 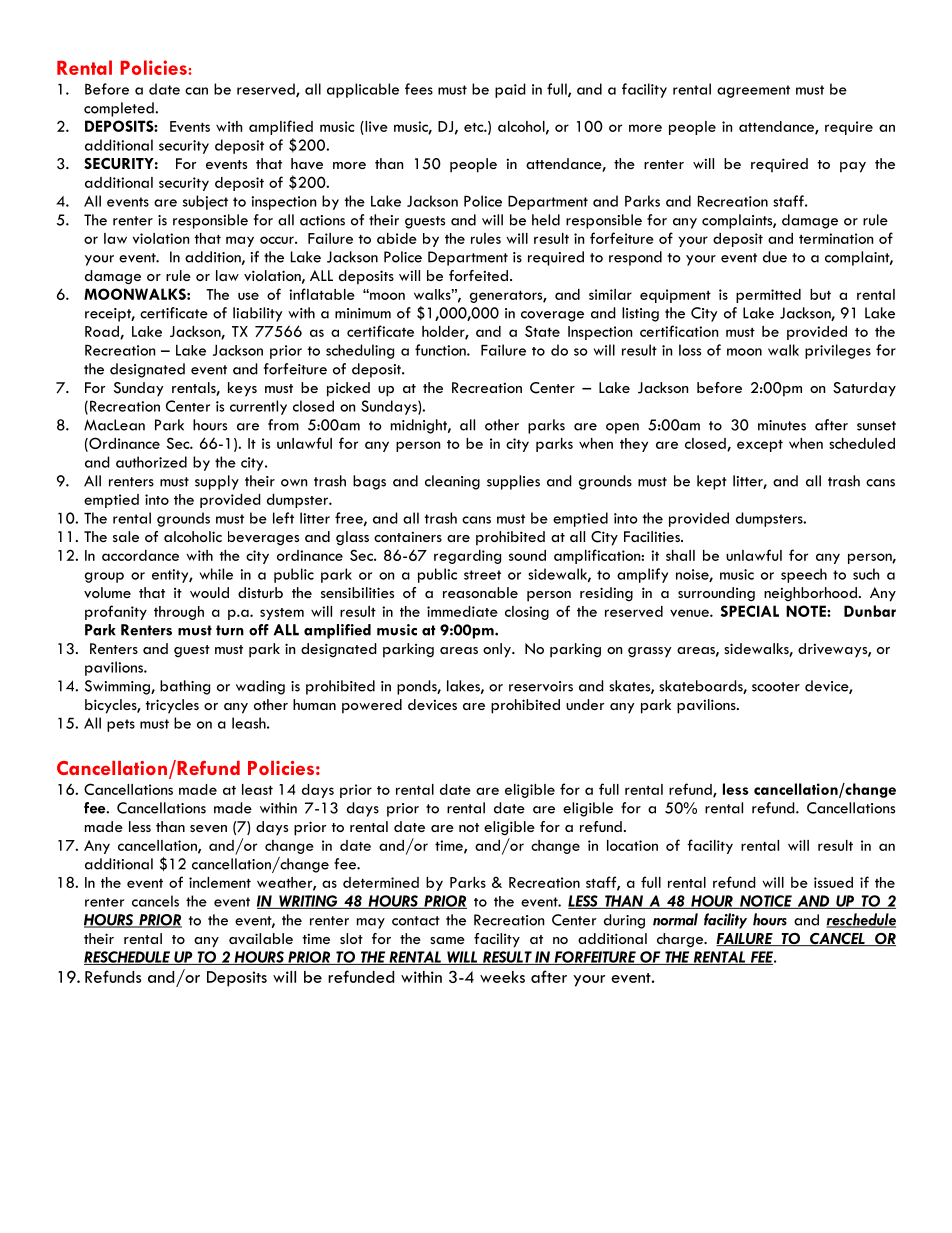 I want to click on agreement, so click(x=753, y=91).
